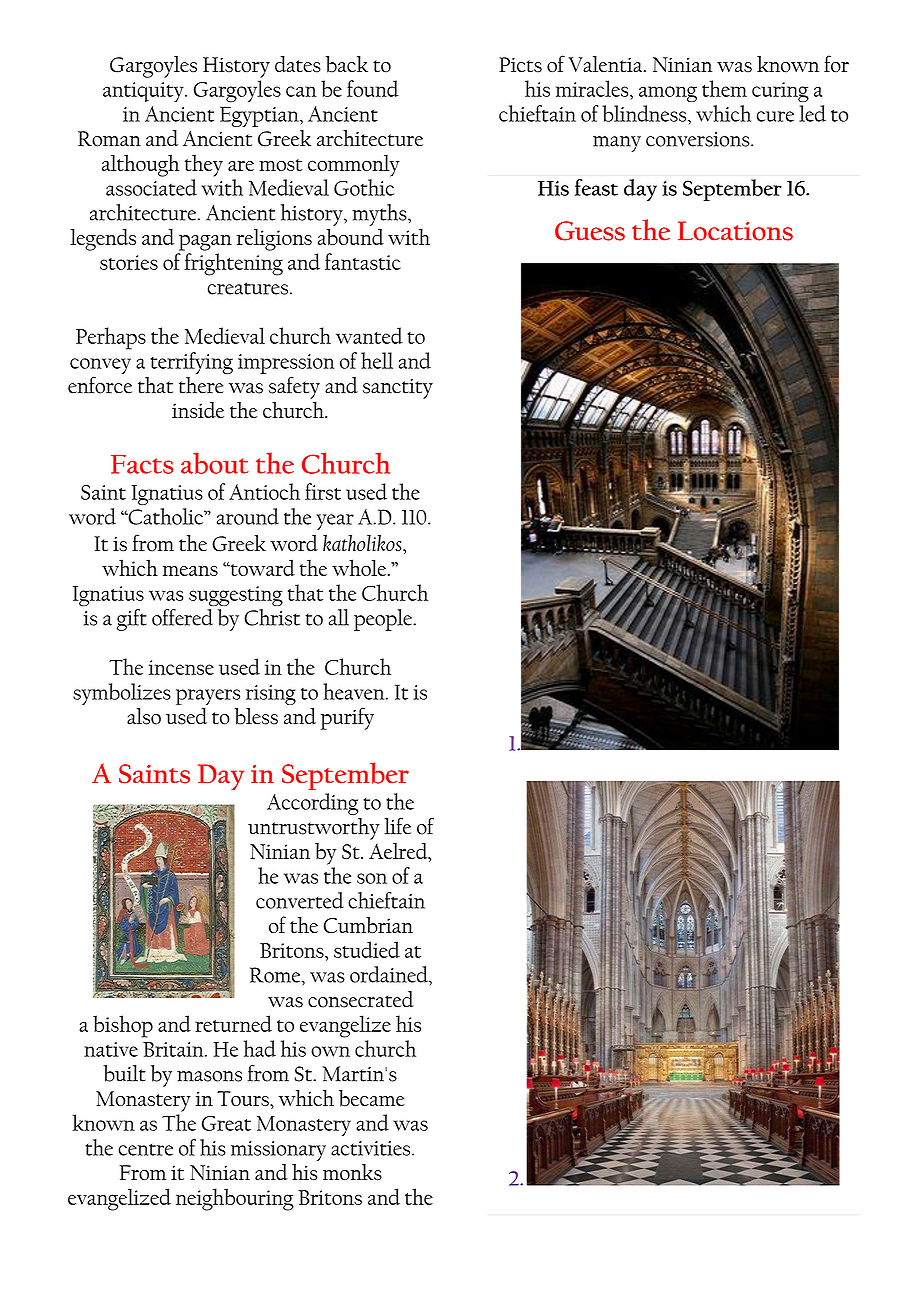 The width and height of the screenshot is (924, 1308). I want to click on became, so click(372, 1098).
